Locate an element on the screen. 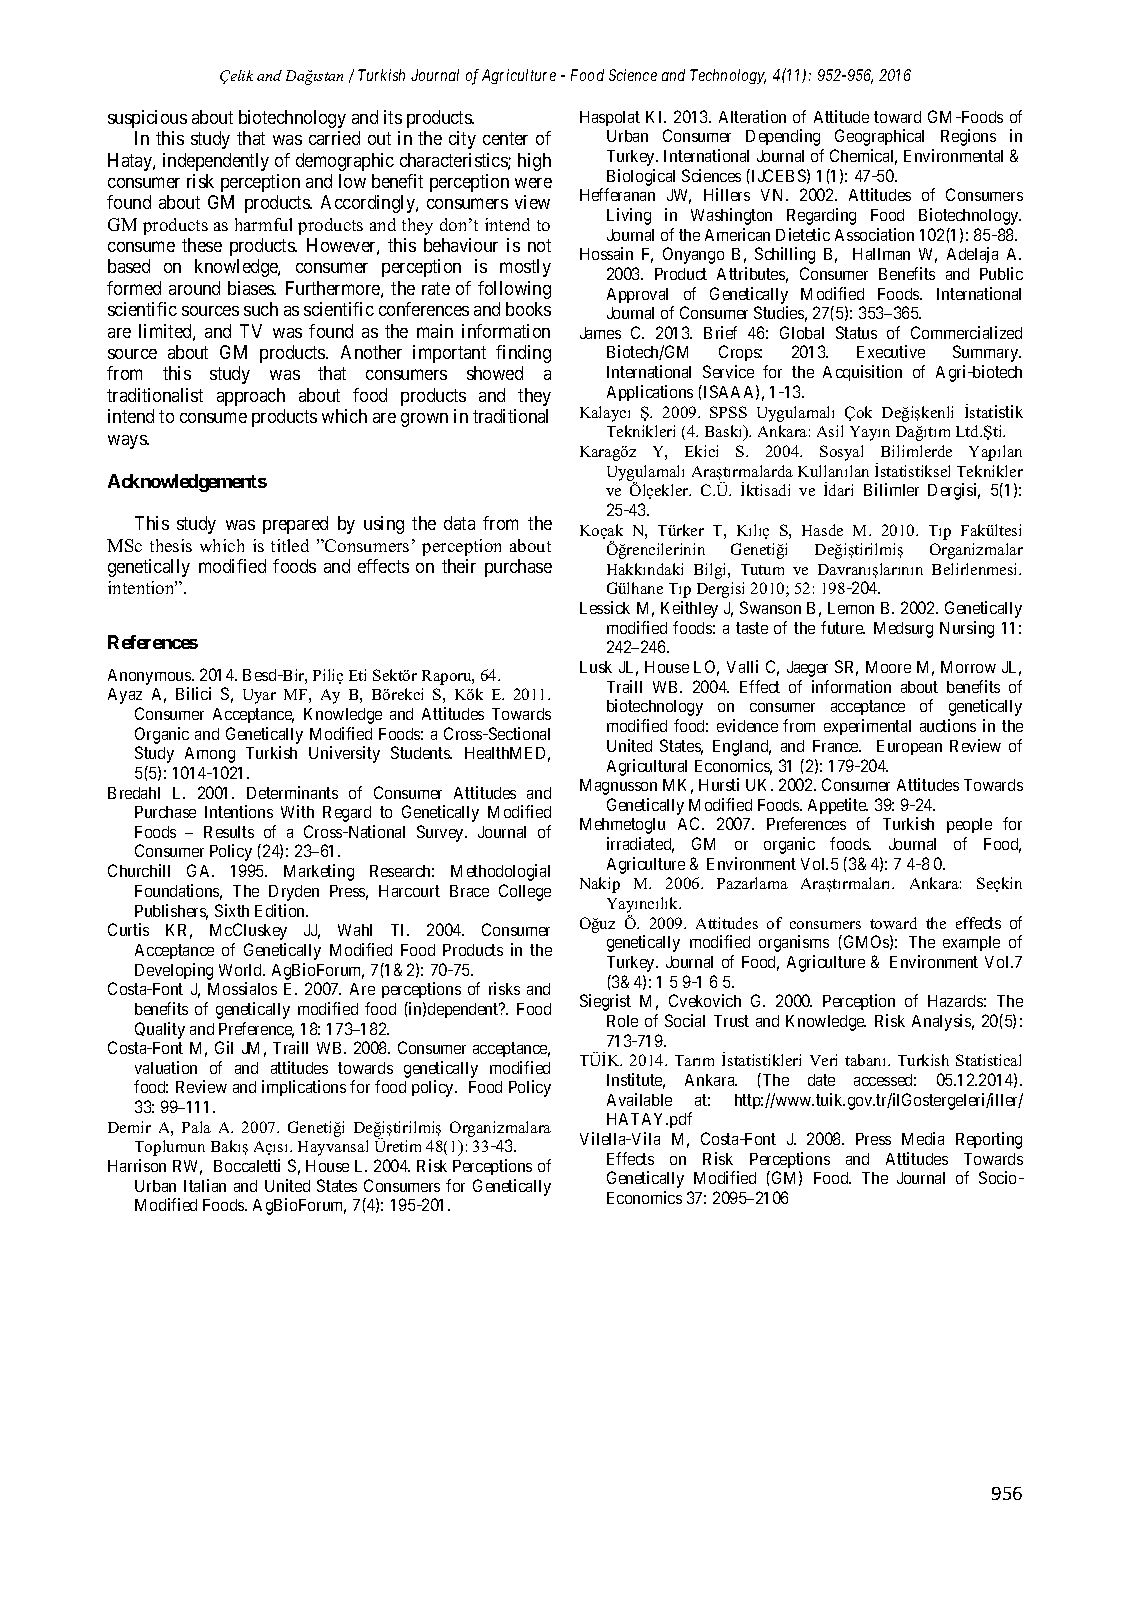 The image size is (1131, 1599). example is located at coordinates (971, 943).
